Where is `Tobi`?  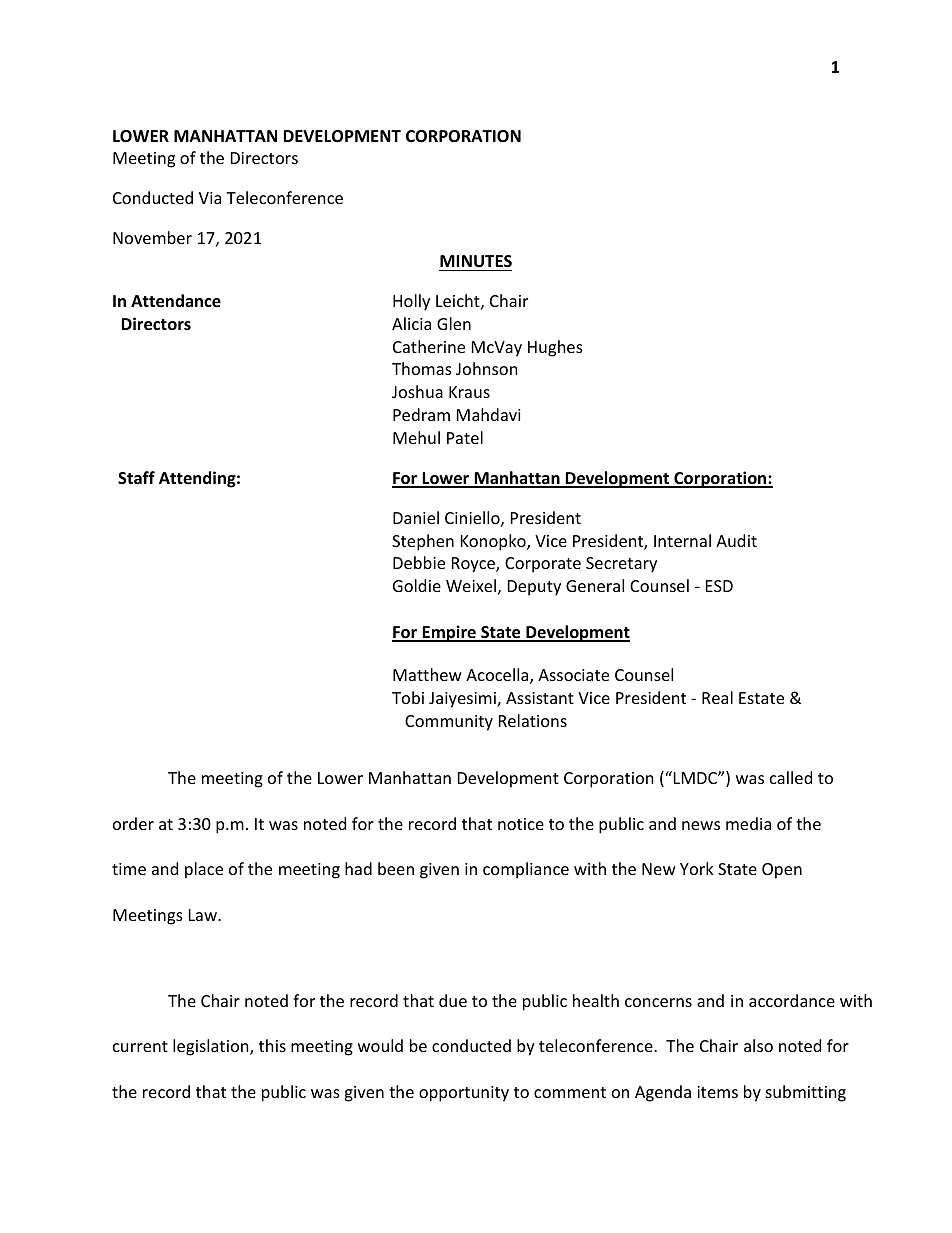
Tobi is located at coordinates (408, 697).
